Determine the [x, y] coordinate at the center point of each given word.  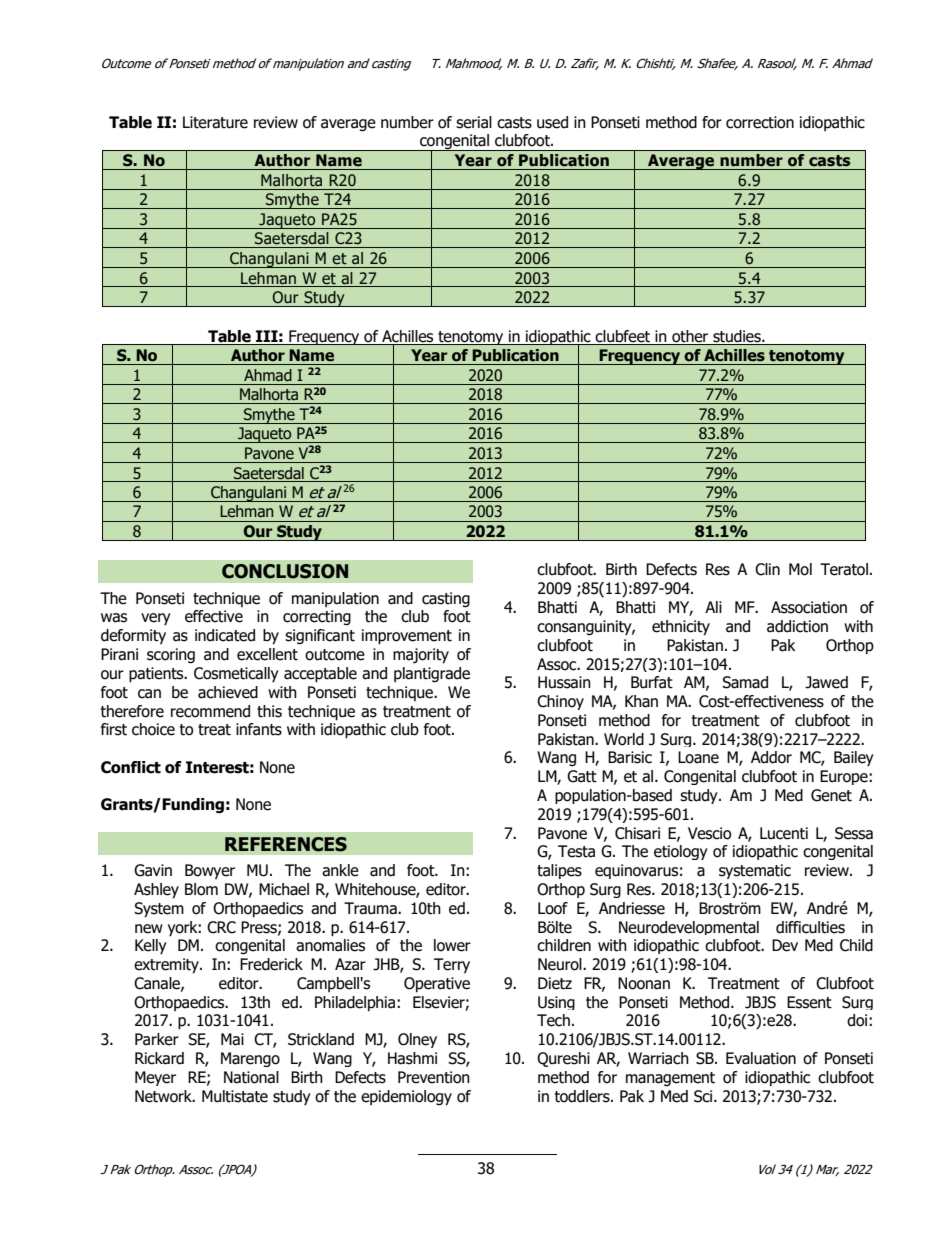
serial [474, 122]
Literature [215, 122]
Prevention [434, 1077]
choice [153, 729]
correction [760, 122]
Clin [767, 569]
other [690, 336]
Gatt [582, 776]
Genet [831, 795]
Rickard [159, 1058]
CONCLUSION [285, 571]
